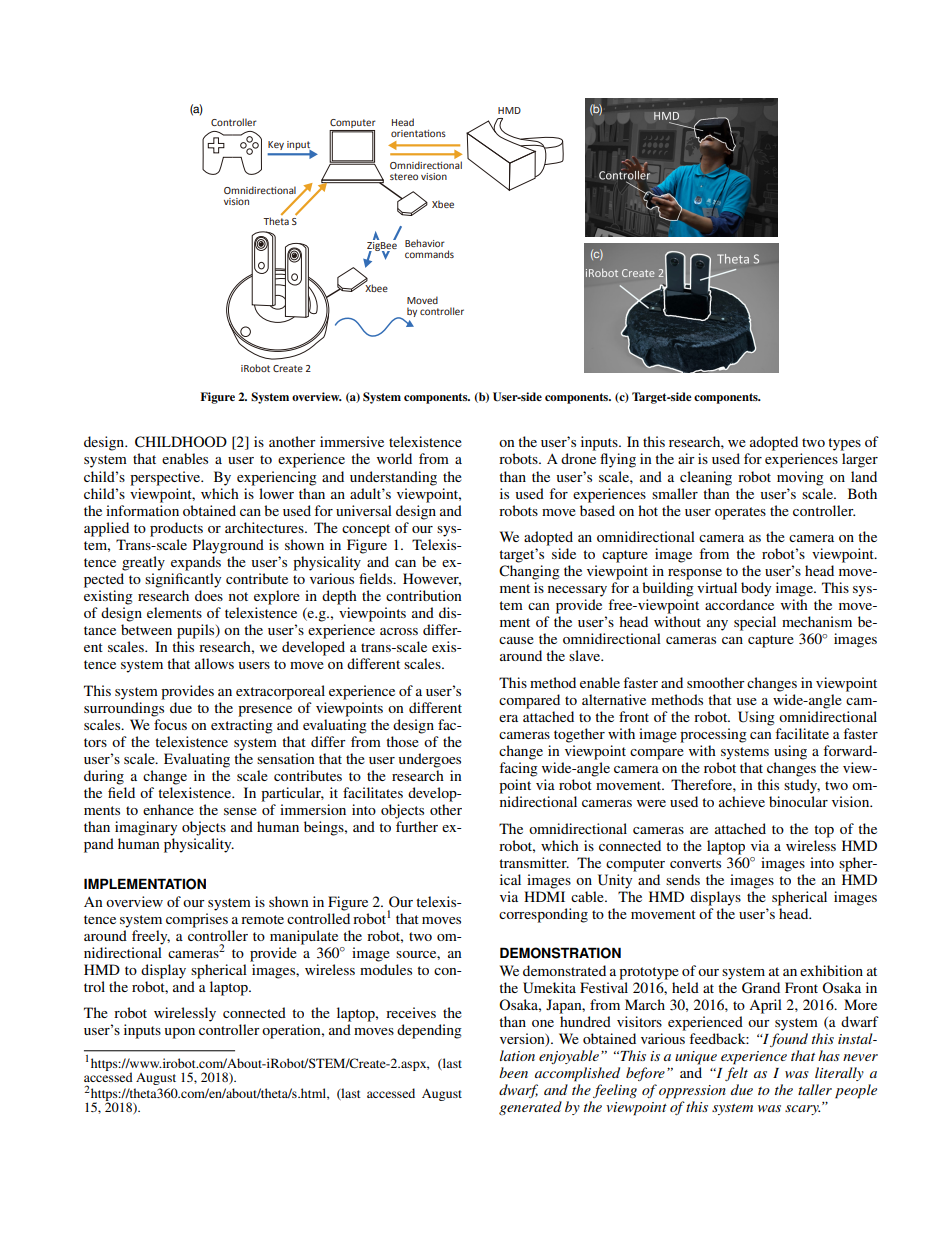  Describe the element at coordinates (179, 1033) in the screenshot. I see `upon` at that location.
